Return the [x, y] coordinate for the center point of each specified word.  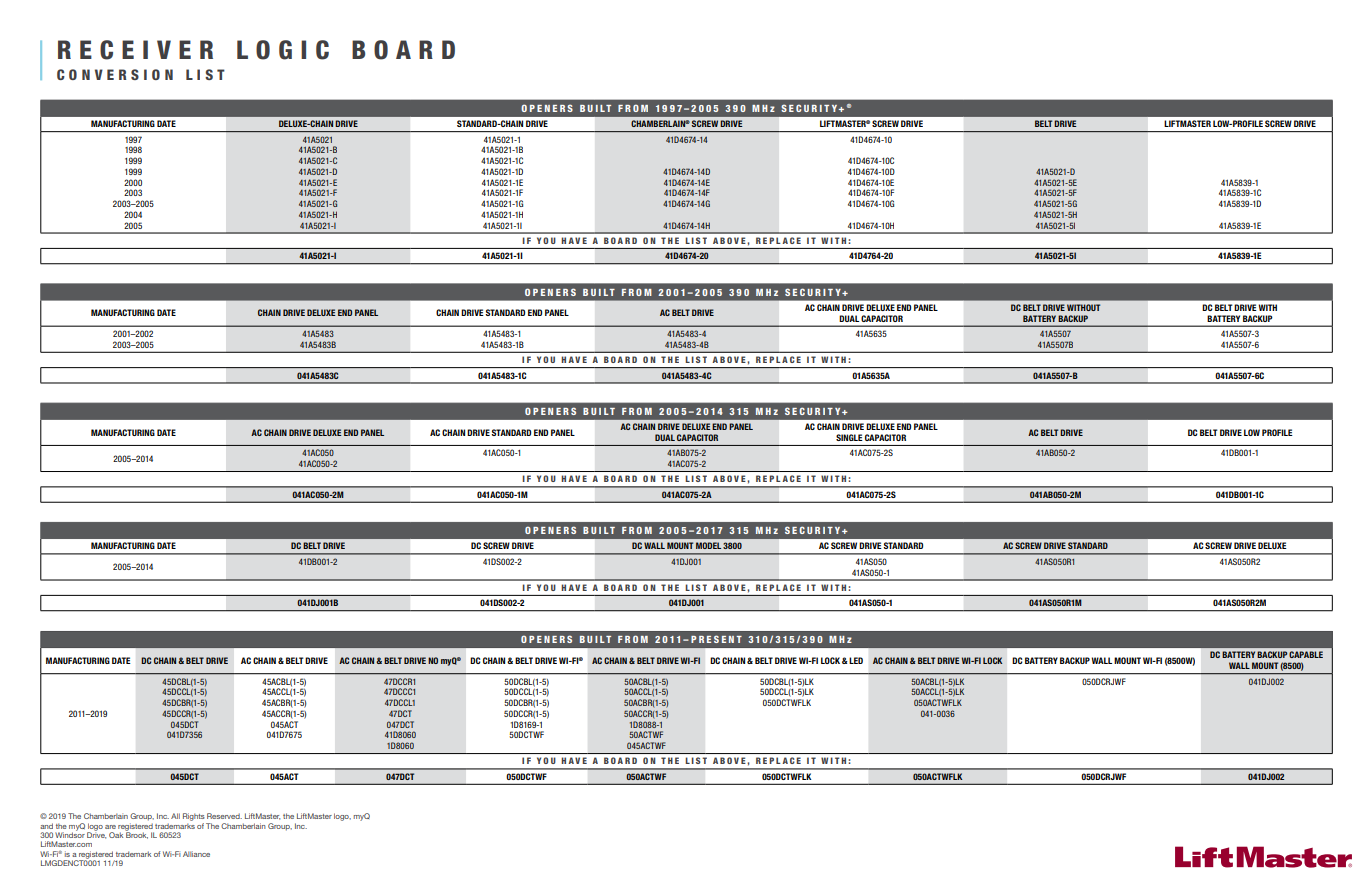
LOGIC [283, 50]
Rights [194, 817]
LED [855, 660]
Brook [136, 834]
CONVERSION [115, 74]
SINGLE [849, 437]
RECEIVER [135, 50]
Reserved [224, 816]
